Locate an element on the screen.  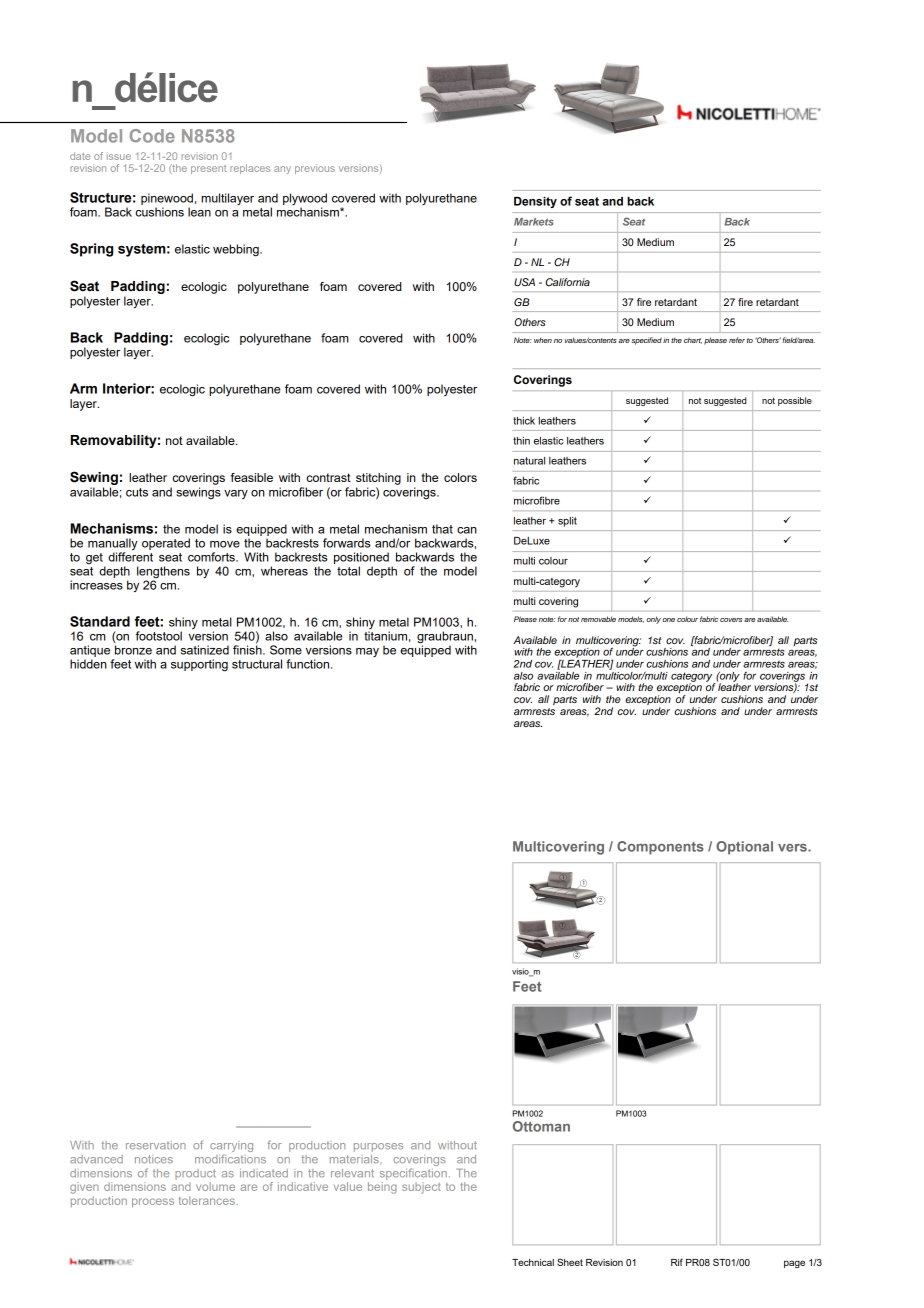
process is located at coordinates (153, 1203).
